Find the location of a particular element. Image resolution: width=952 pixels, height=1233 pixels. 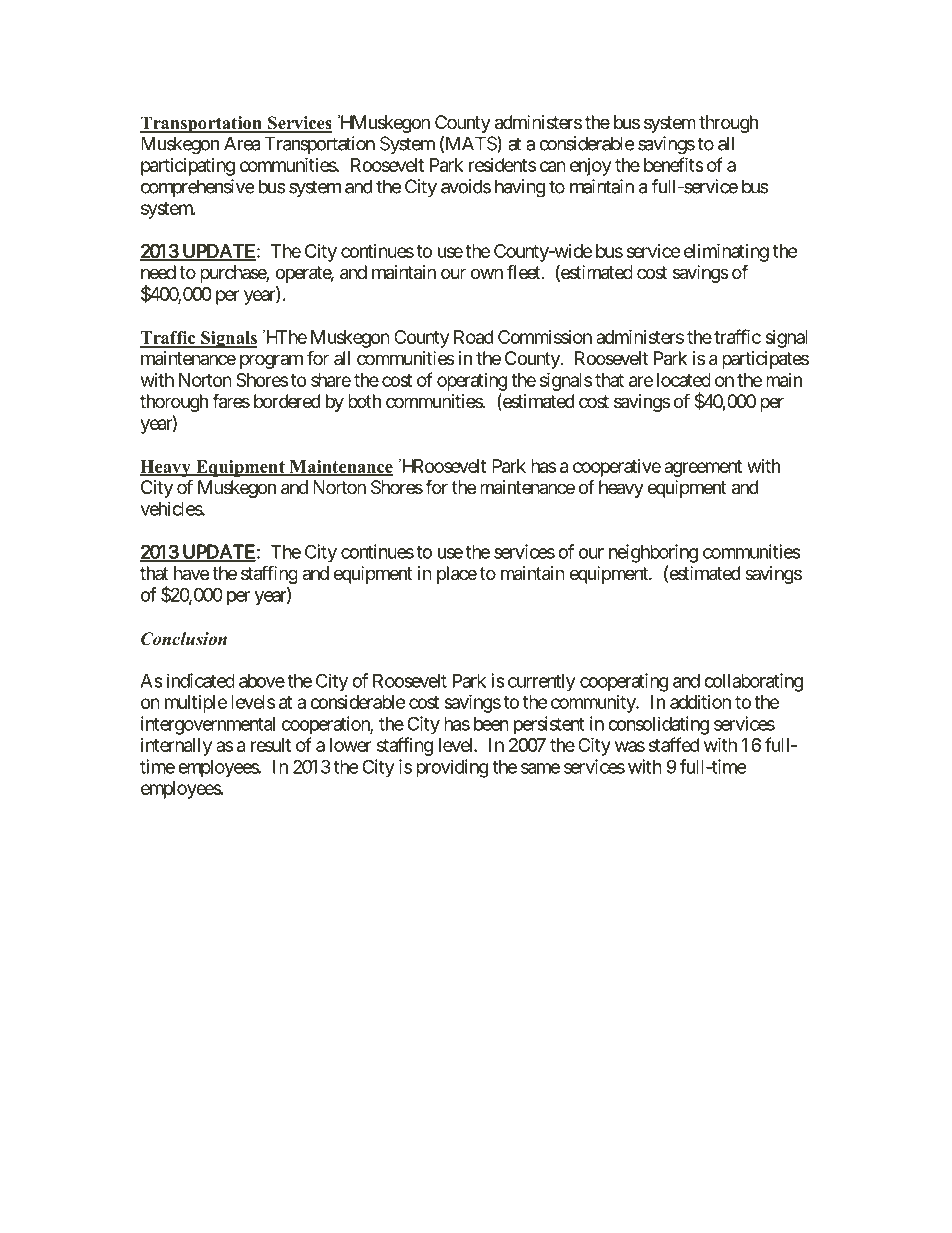

providing is located at coordinates (452, 768).
